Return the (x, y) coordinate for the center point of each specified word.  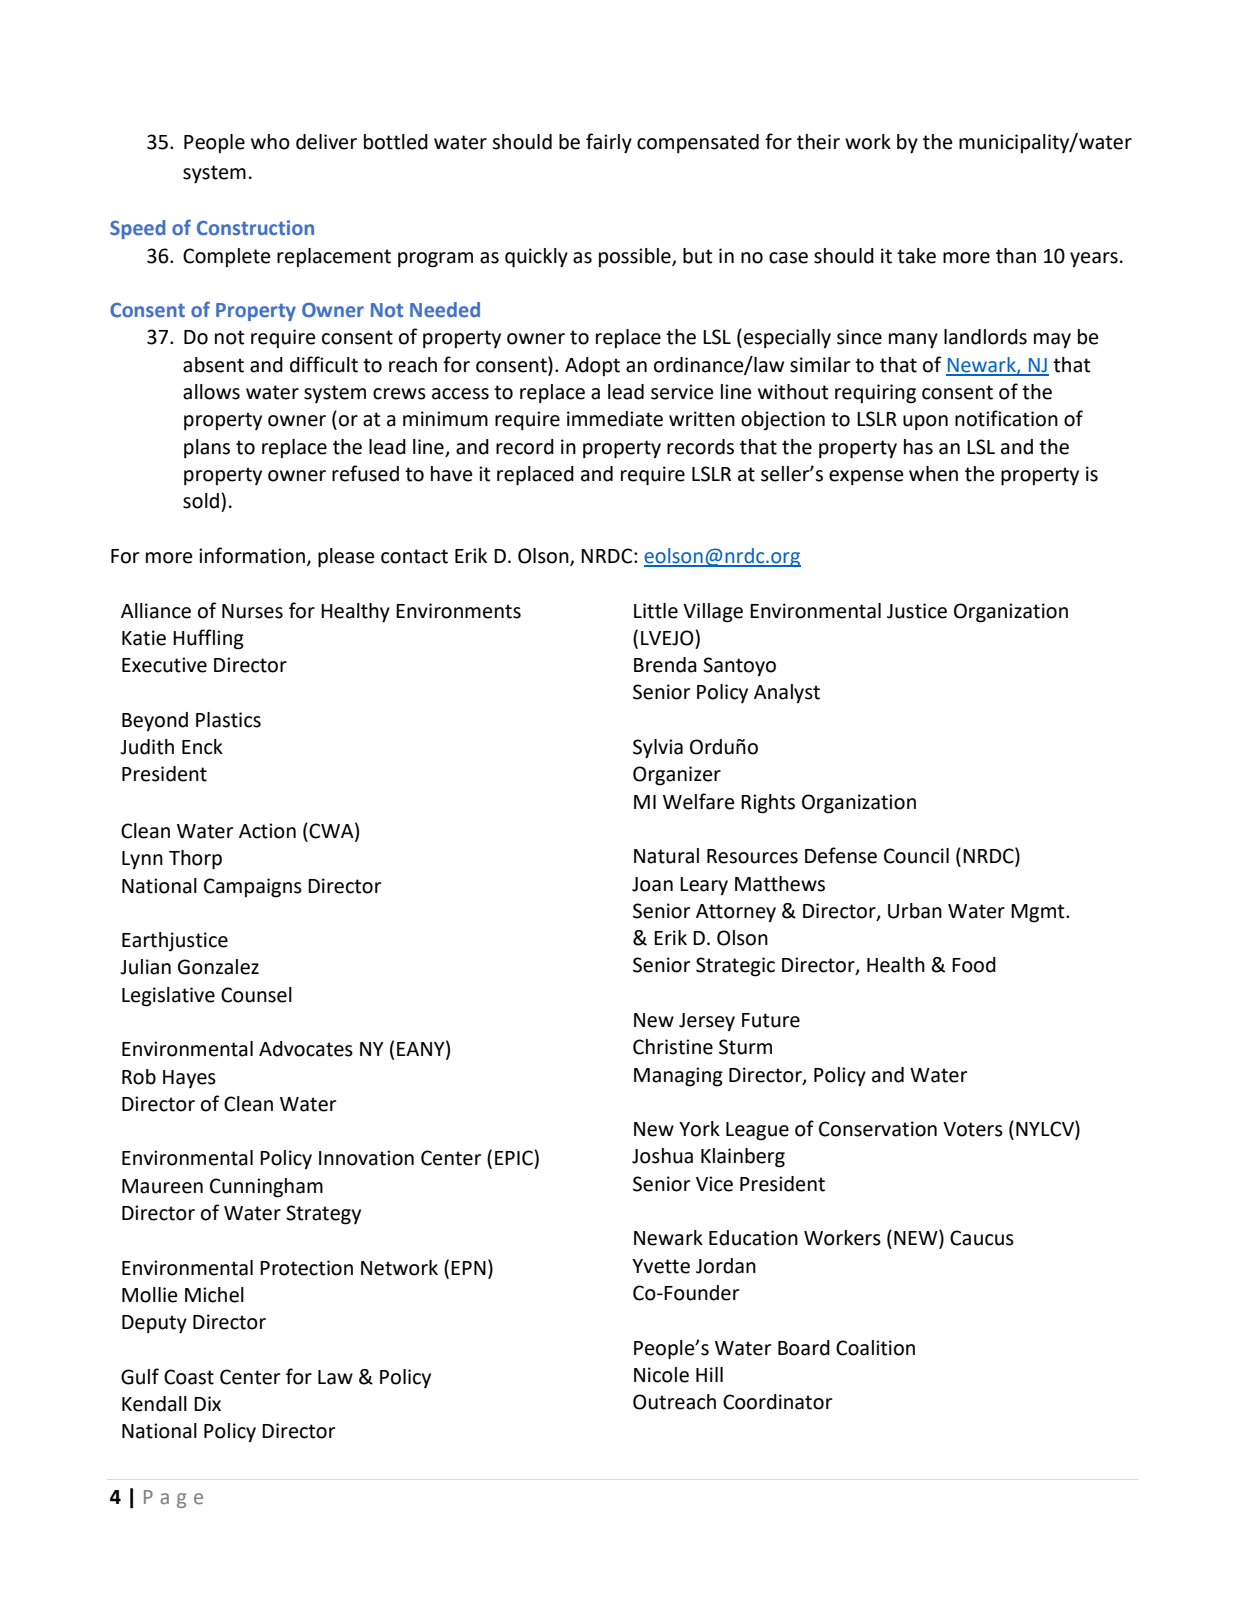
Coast (189, 1377)
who (270, 142)
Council (916, 856)
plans (207, 448)
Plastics (228, 720)
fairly (609, 143)
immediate (615, 419)
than (1016, 256)
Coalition (875, 1348)
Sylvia (658, 749)
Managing (678, 1077)
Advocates (306, 1049)
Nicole (661, 1375)
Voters (973, 1129)
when (933, 474)
